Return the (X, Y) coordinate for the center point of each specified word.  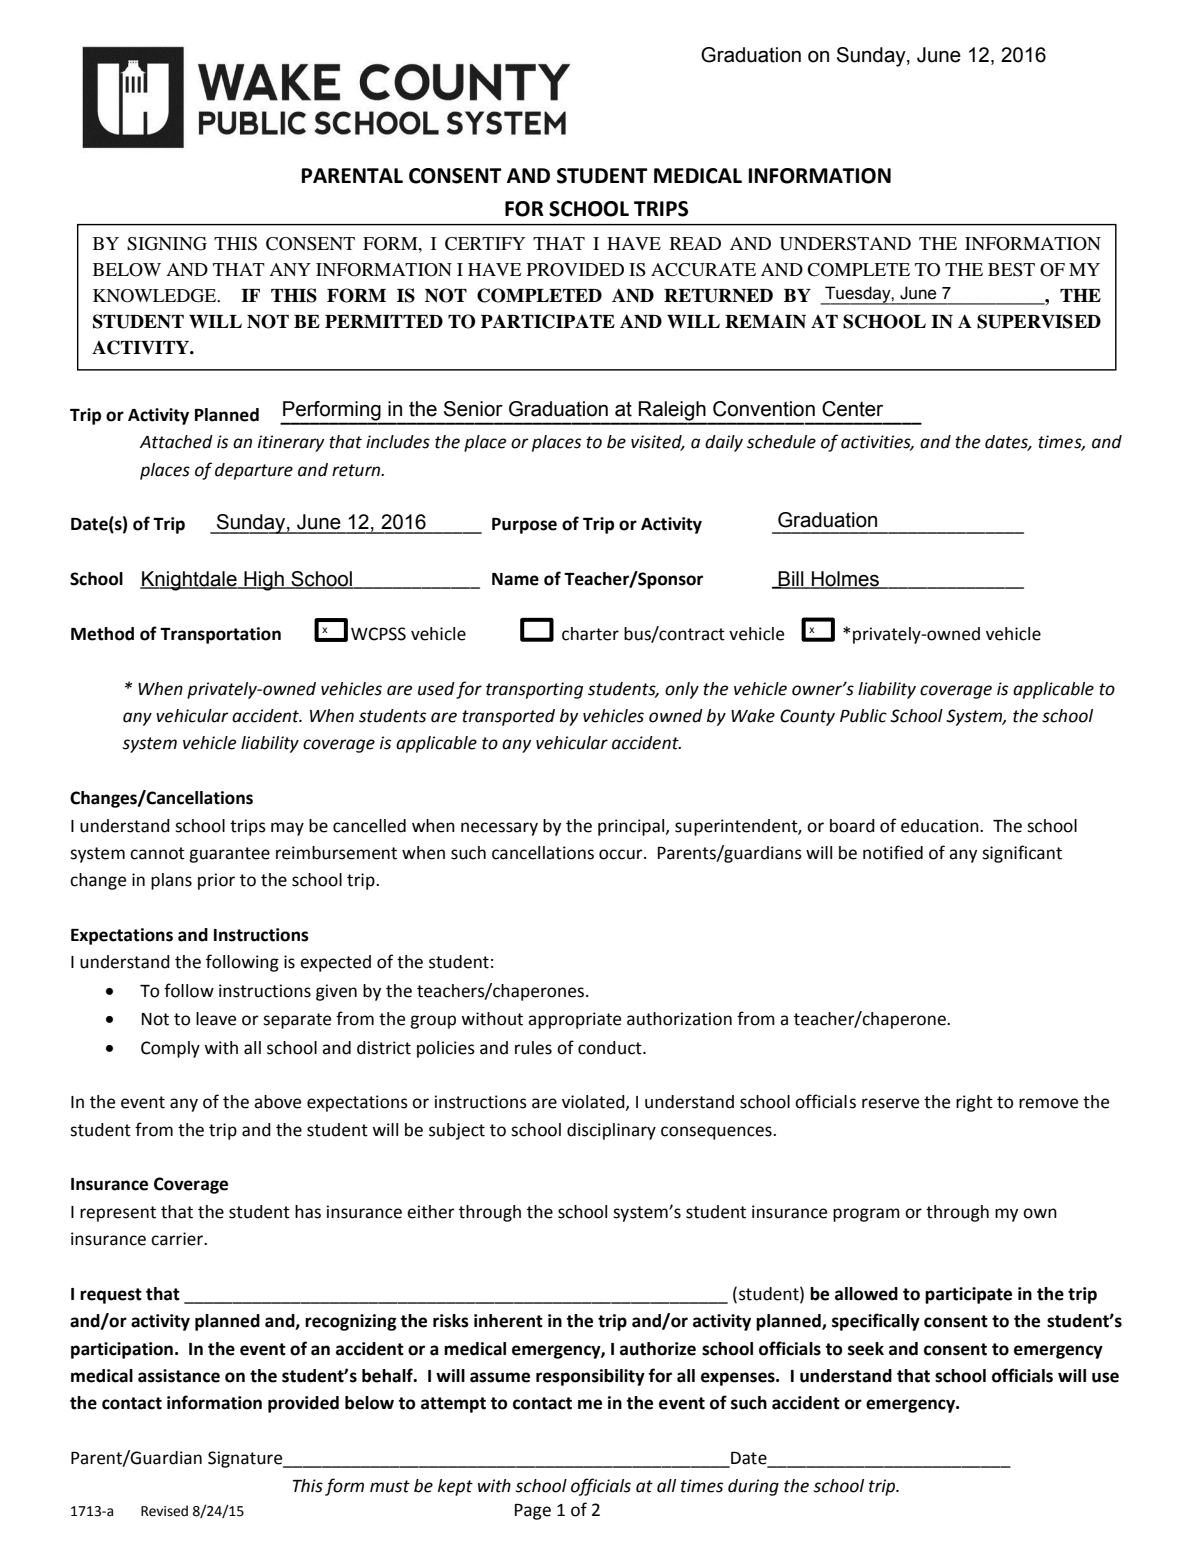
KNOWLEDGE (156, 296)
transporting (534, 690)
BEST (1011, 270)
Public (863, 716)
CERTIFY (485, 244)
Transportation (220, 635)
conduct (611, 1048)
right (974, 1103)
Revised (164, 1511)
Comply (170, 1049)
